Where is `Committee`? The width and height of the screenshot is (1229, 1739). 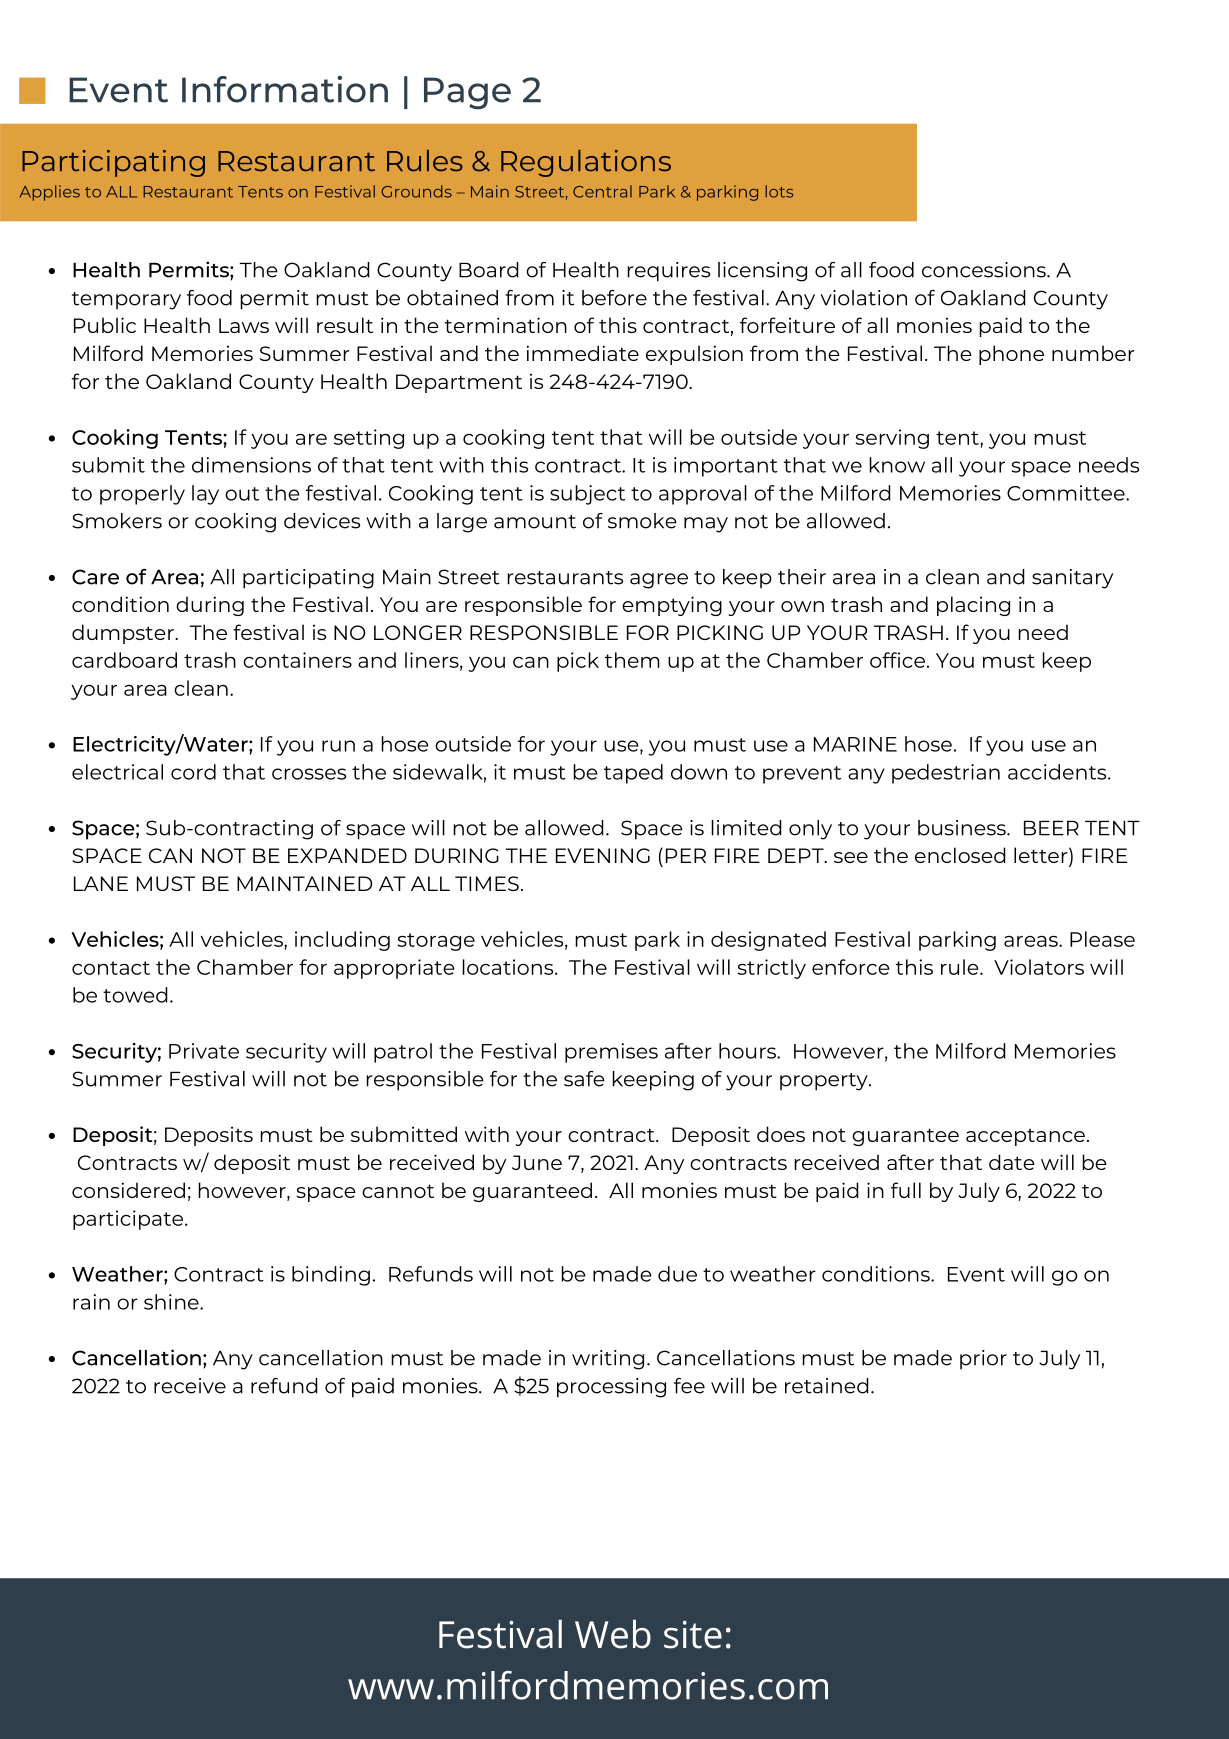
Committee is located at coordinates (1067, 493).
